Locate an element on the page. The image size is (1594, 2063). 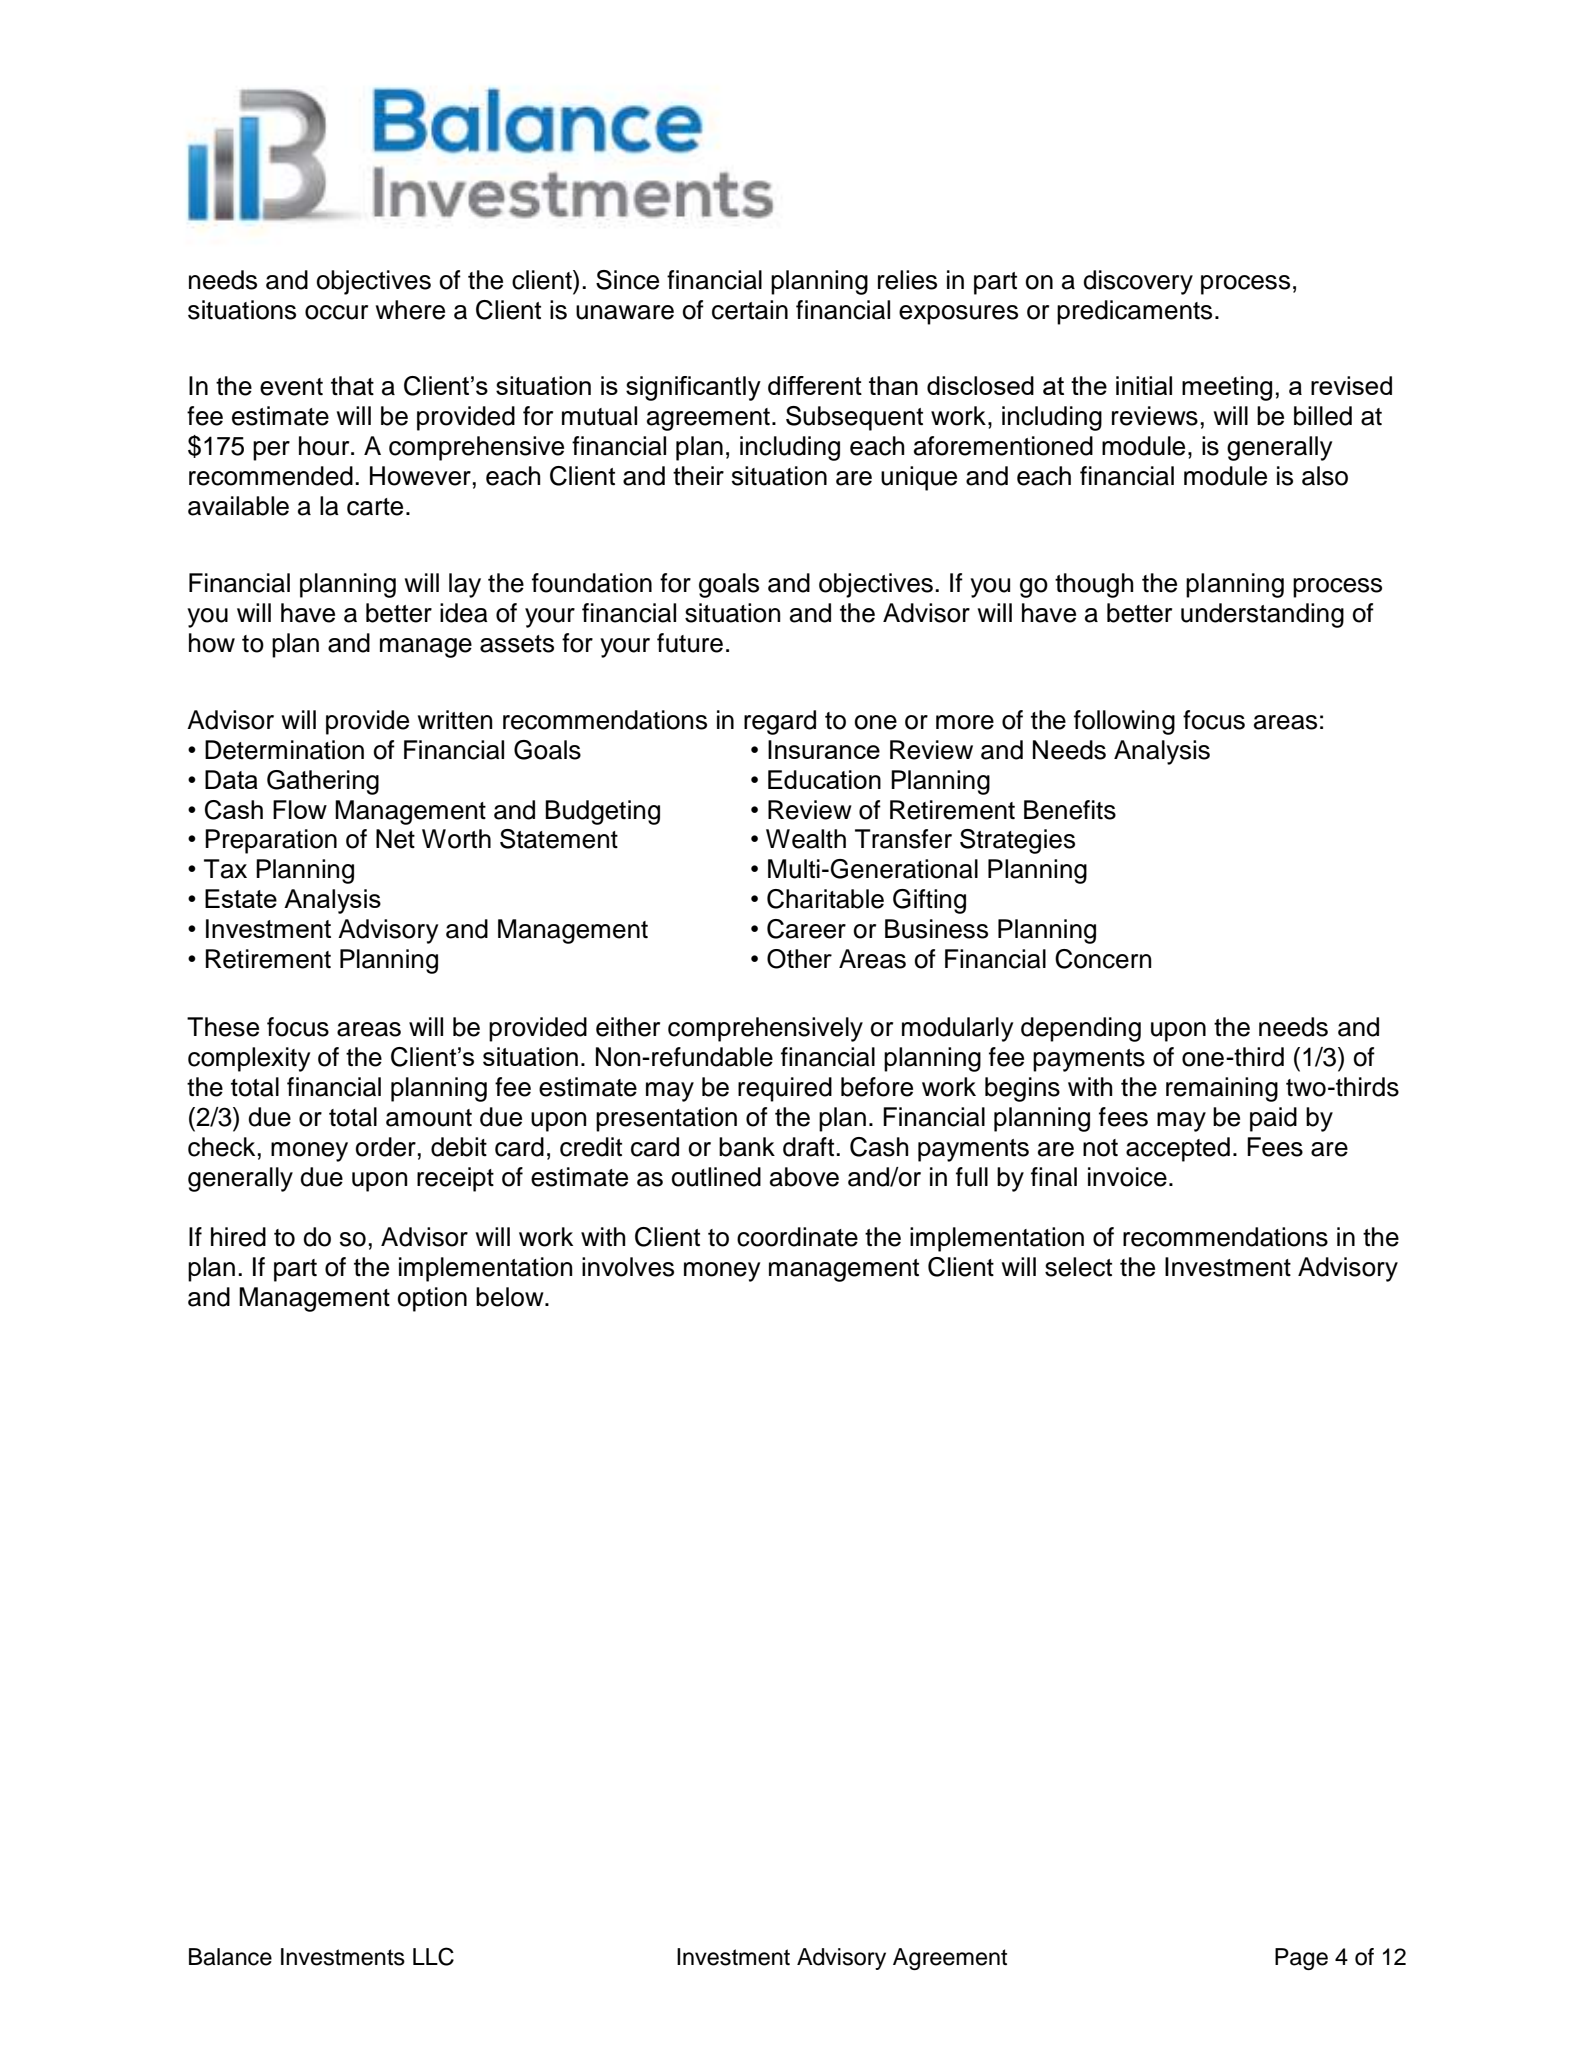
Benefits is located at coordinates (1070, 810).
